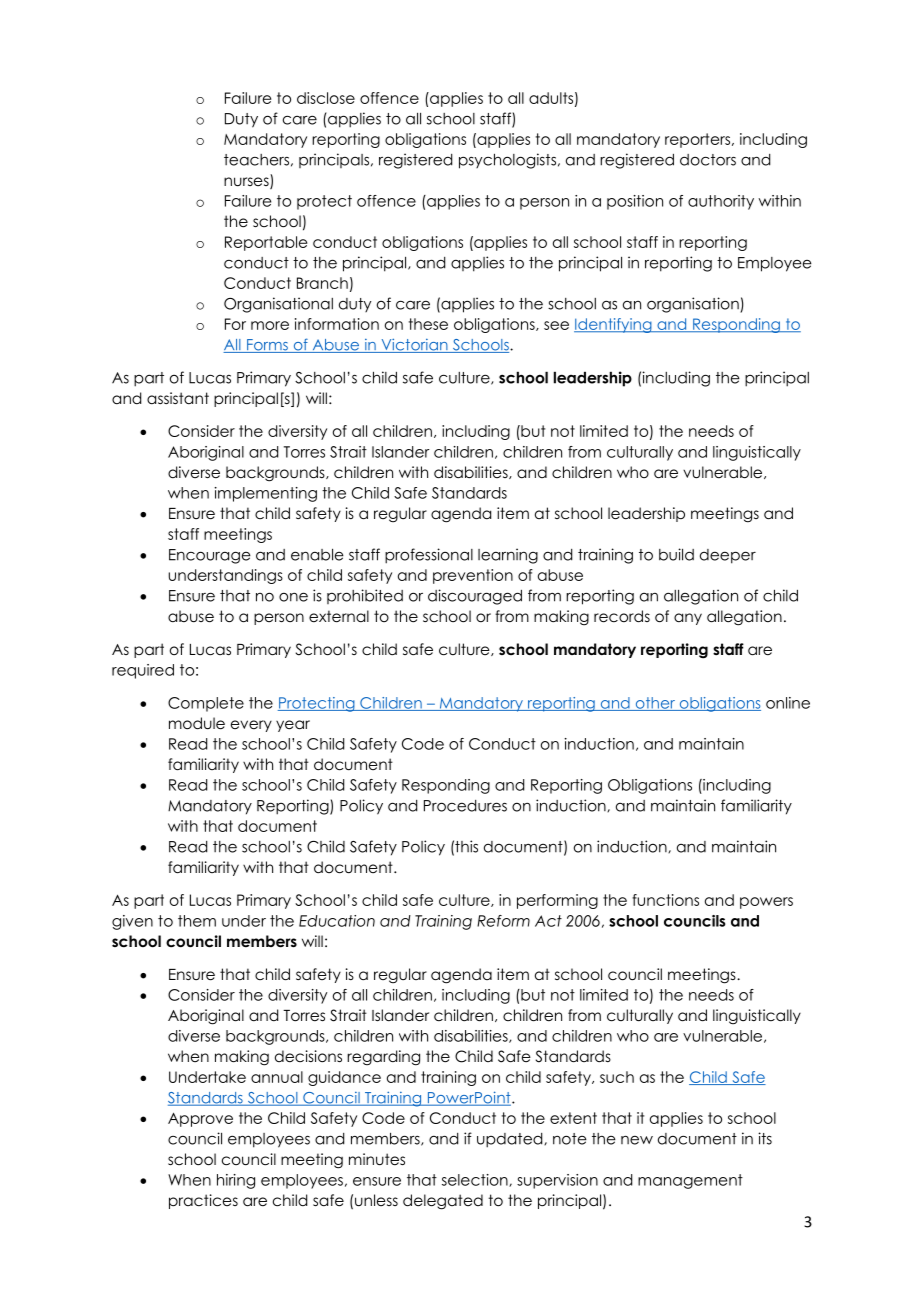 This page has height=1308, width=924. I want to click on psychologists, so click(507, 161).
